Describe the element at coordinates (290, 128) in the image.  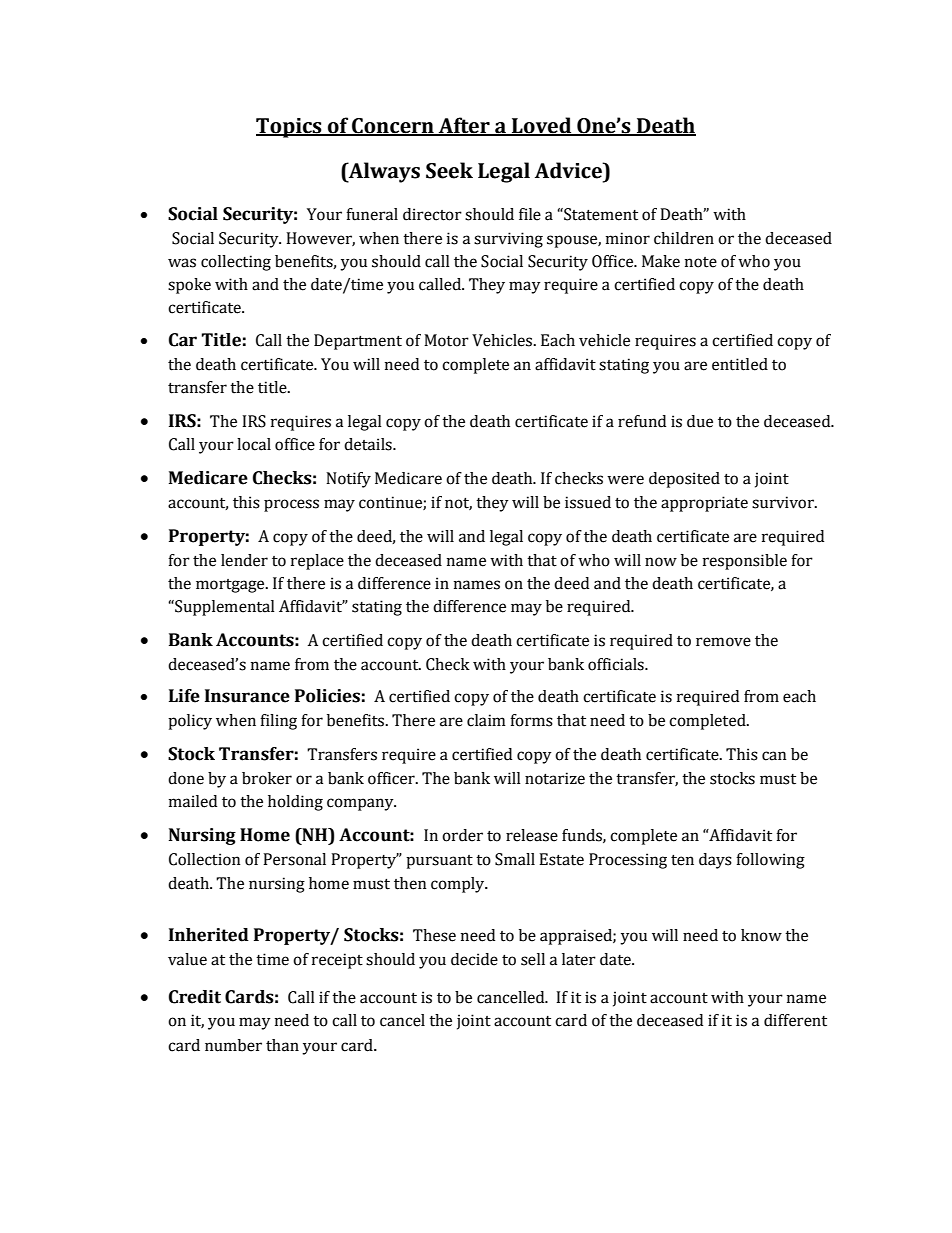
I see `Topics` at that location.
